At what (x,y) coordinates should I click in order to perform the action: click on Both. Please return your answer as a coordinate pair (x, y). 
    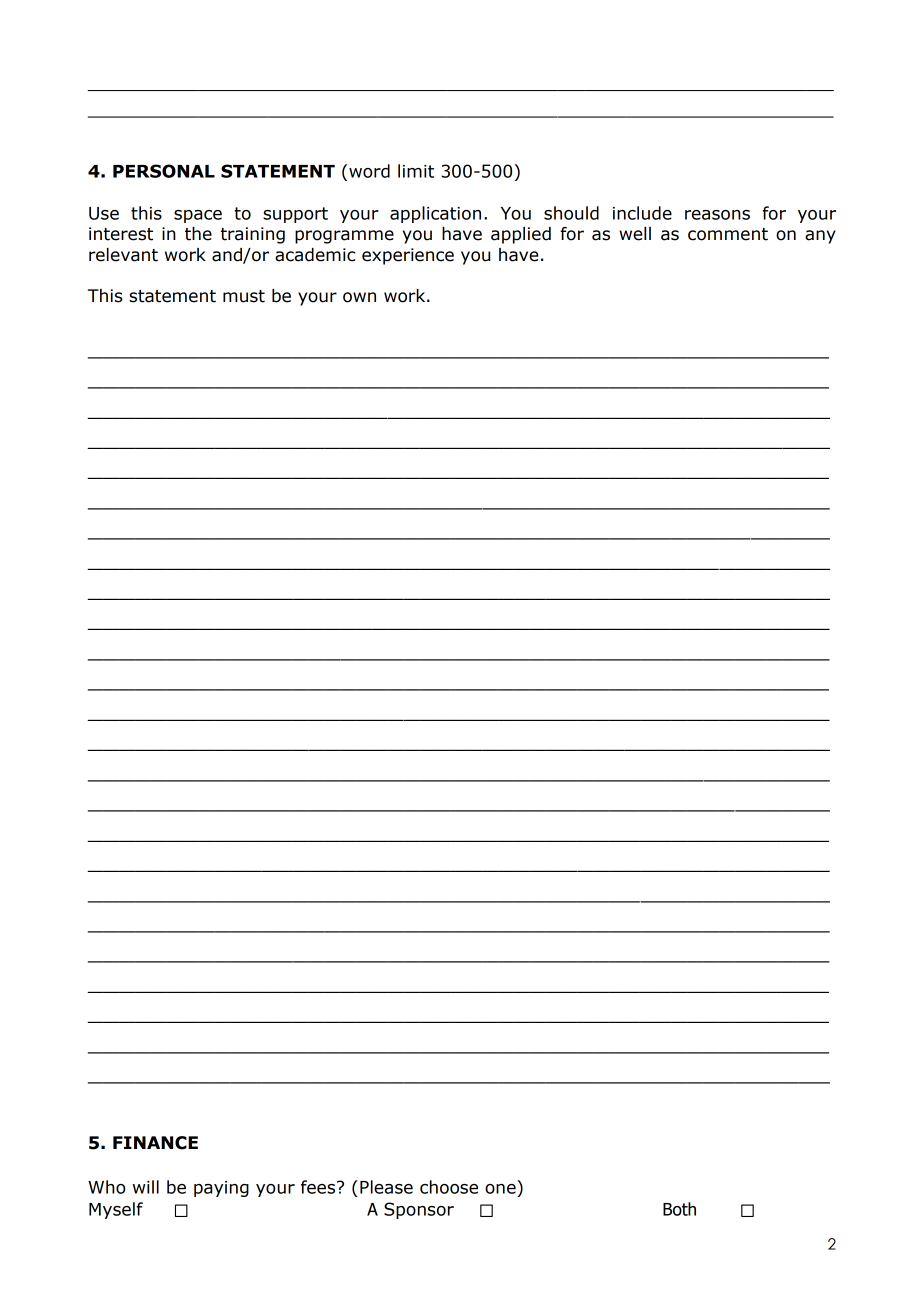
    Looking at the image, I should click on (679, 1209).
